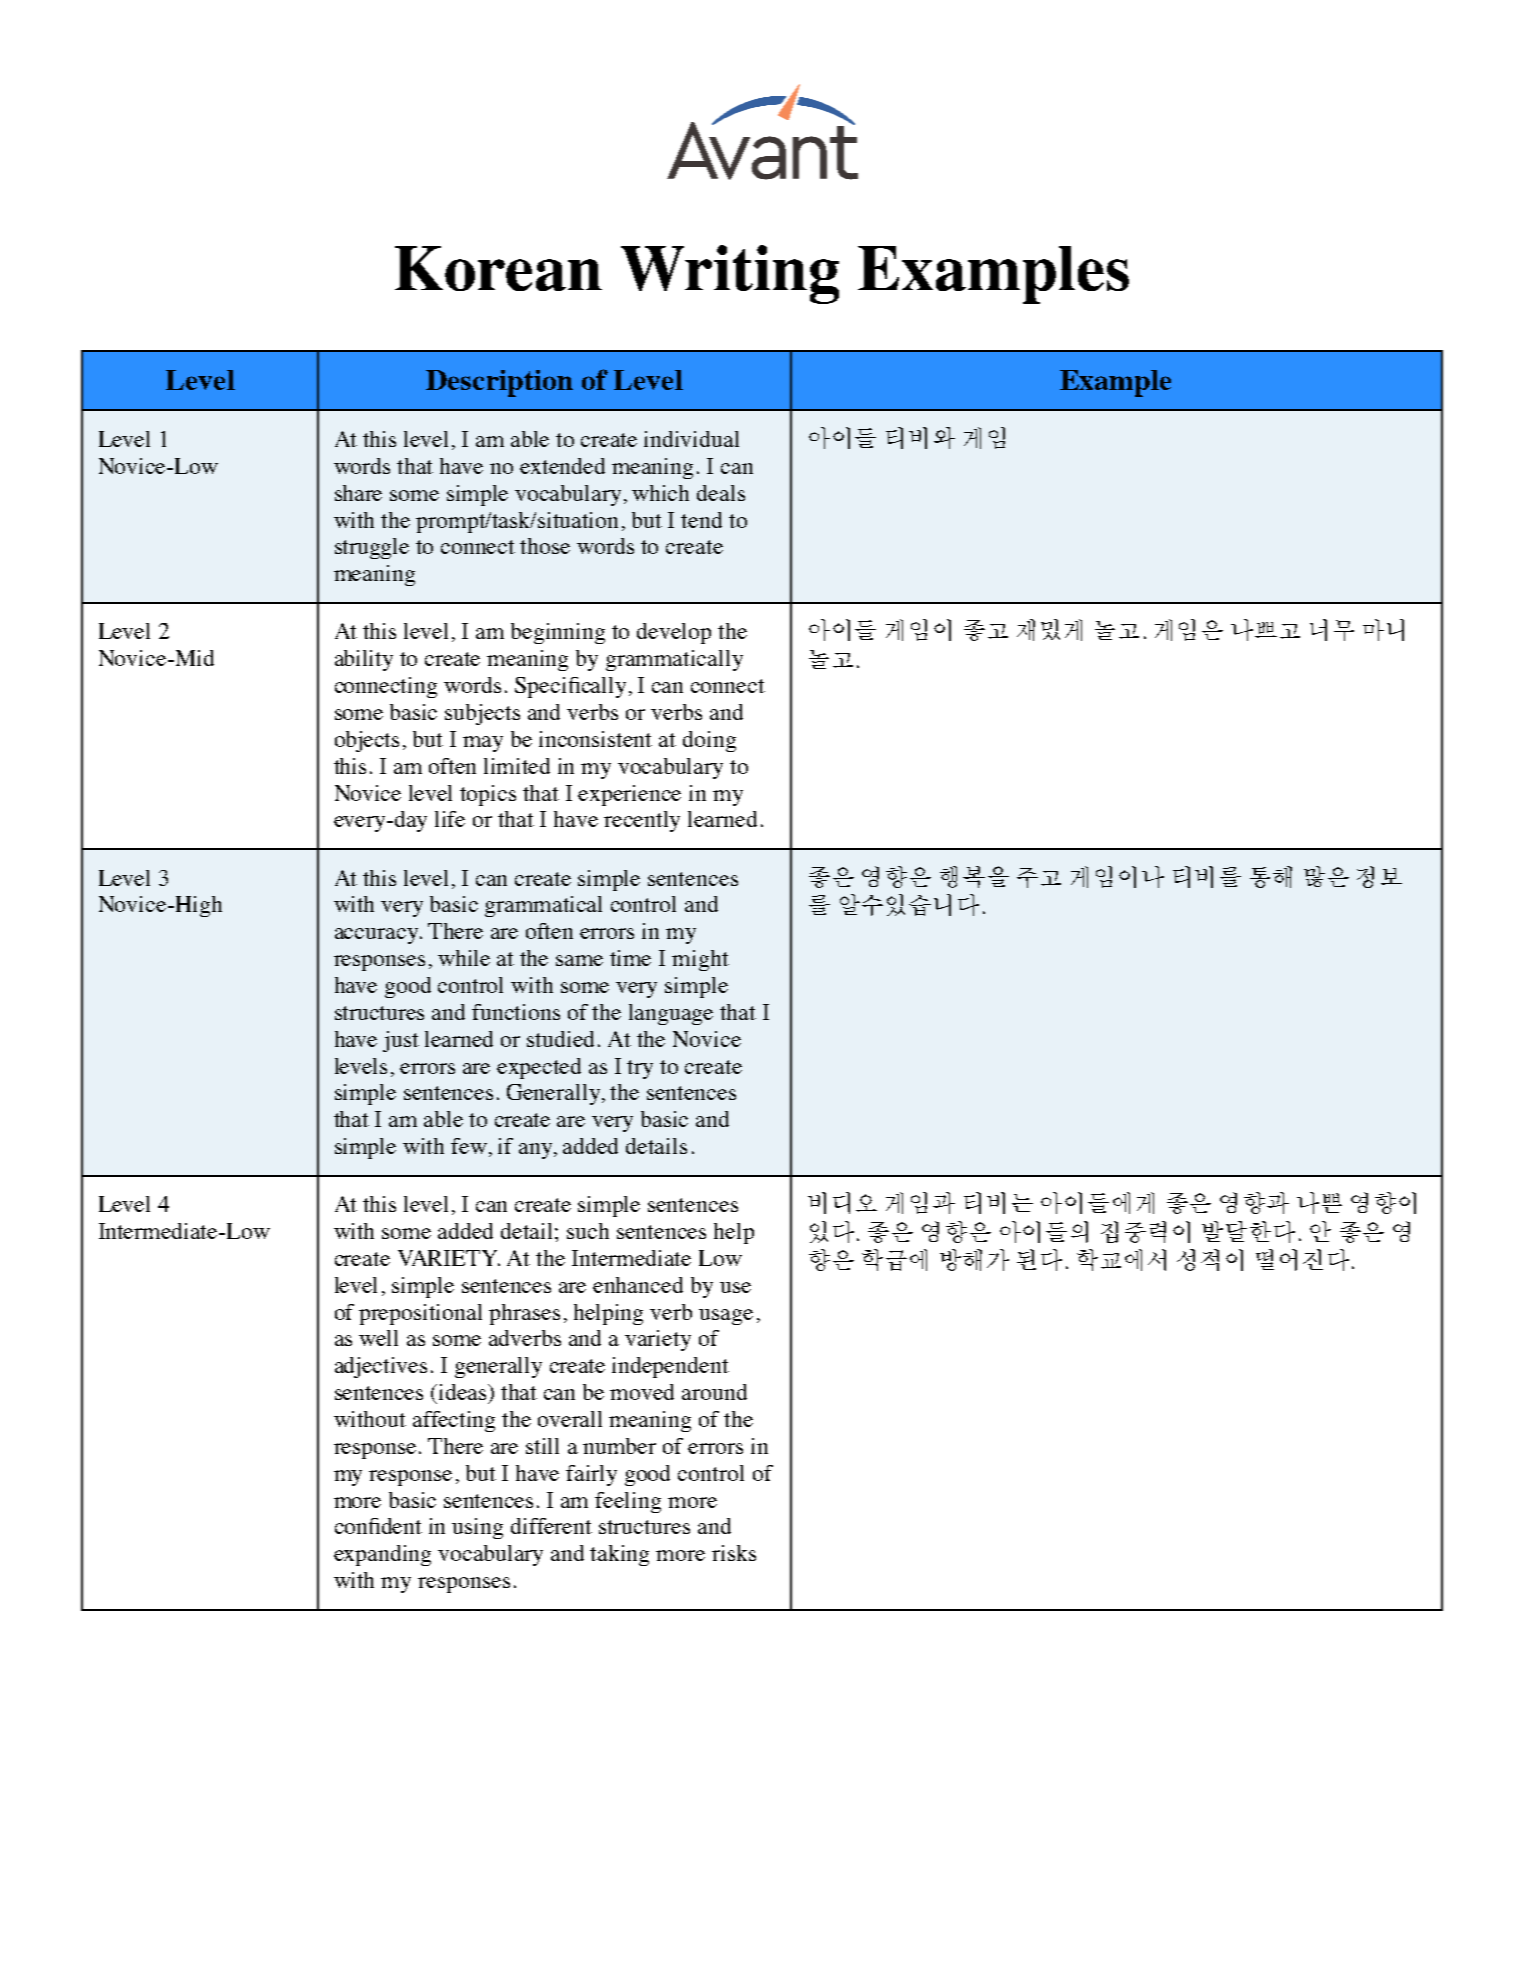 This page has height=1969, width=1522. I want to click on Writing, so click(730, 274).
